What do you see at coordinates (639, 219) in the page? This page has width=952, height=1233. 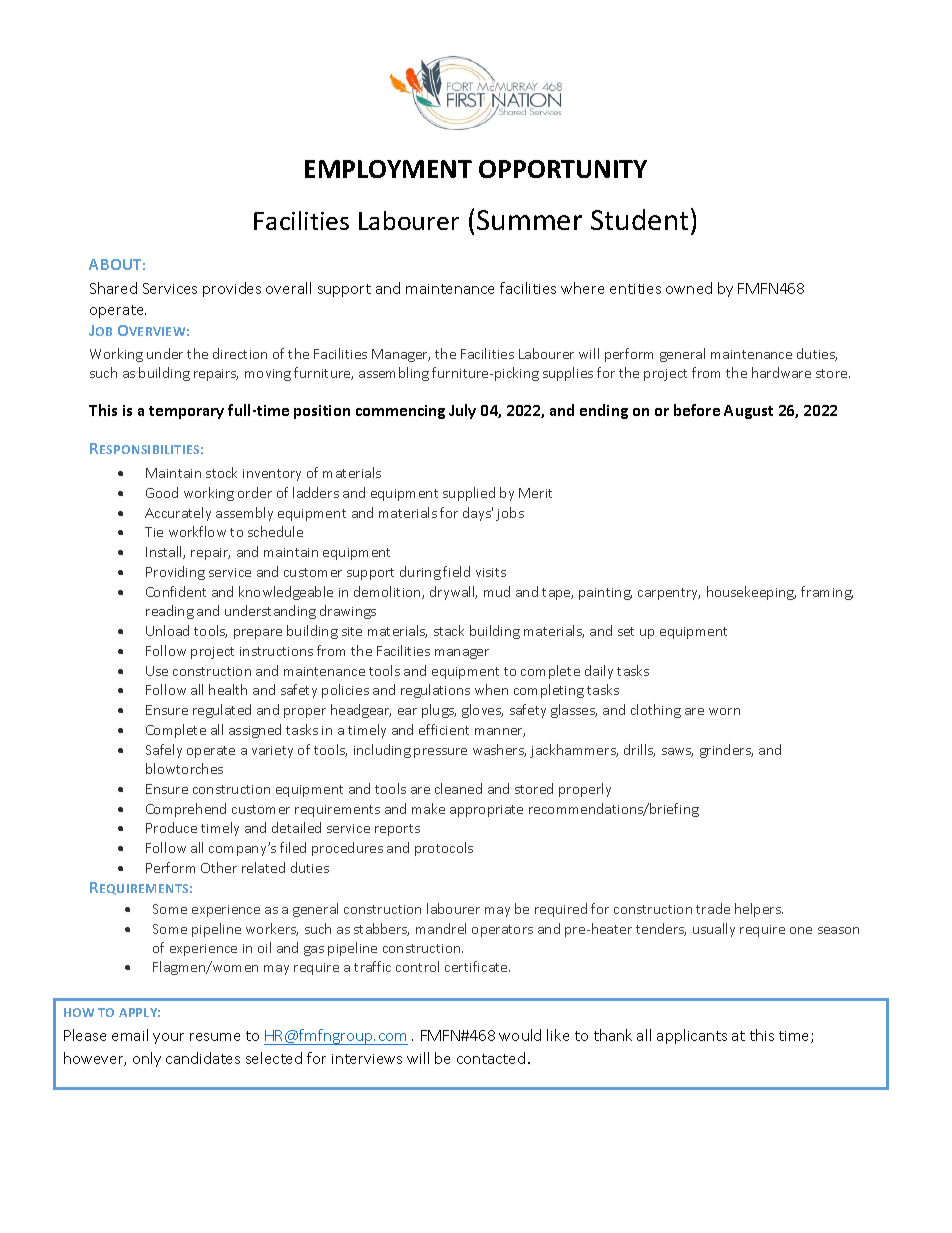 I see `Student` at bounding box center [639, 219].
